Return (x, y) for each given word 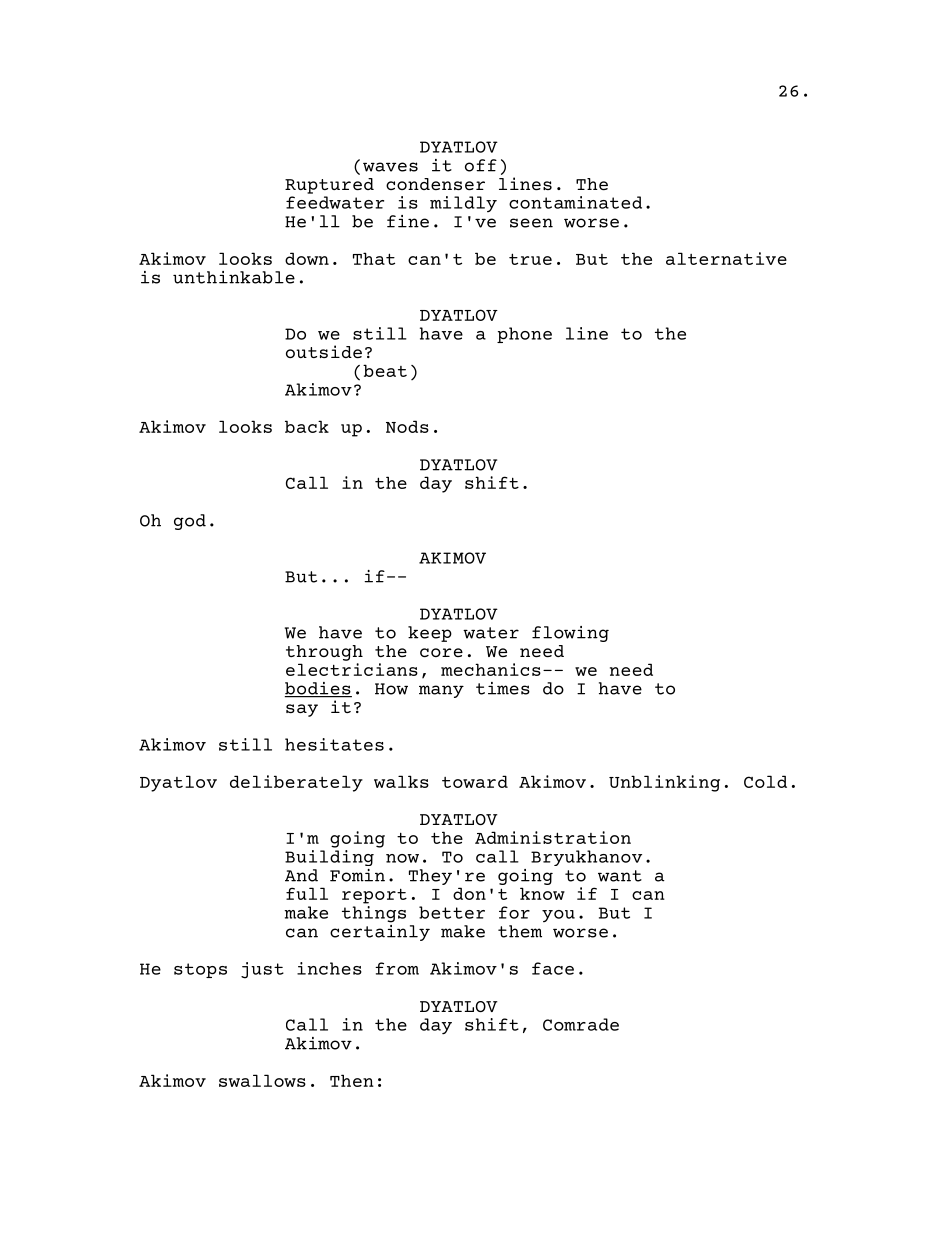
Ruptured (329, 186)
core (441, 652)
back (307, 426)
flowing (570, 634)
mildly (463, 204)
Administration (553, 837)
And (301, 875)
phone (524, 335)
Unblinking (664, 783)
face (553, 968)
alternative (726, 258)
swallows (262, 1080)
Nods (407, 426)
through (324, 653)
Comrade (581, 1024)
